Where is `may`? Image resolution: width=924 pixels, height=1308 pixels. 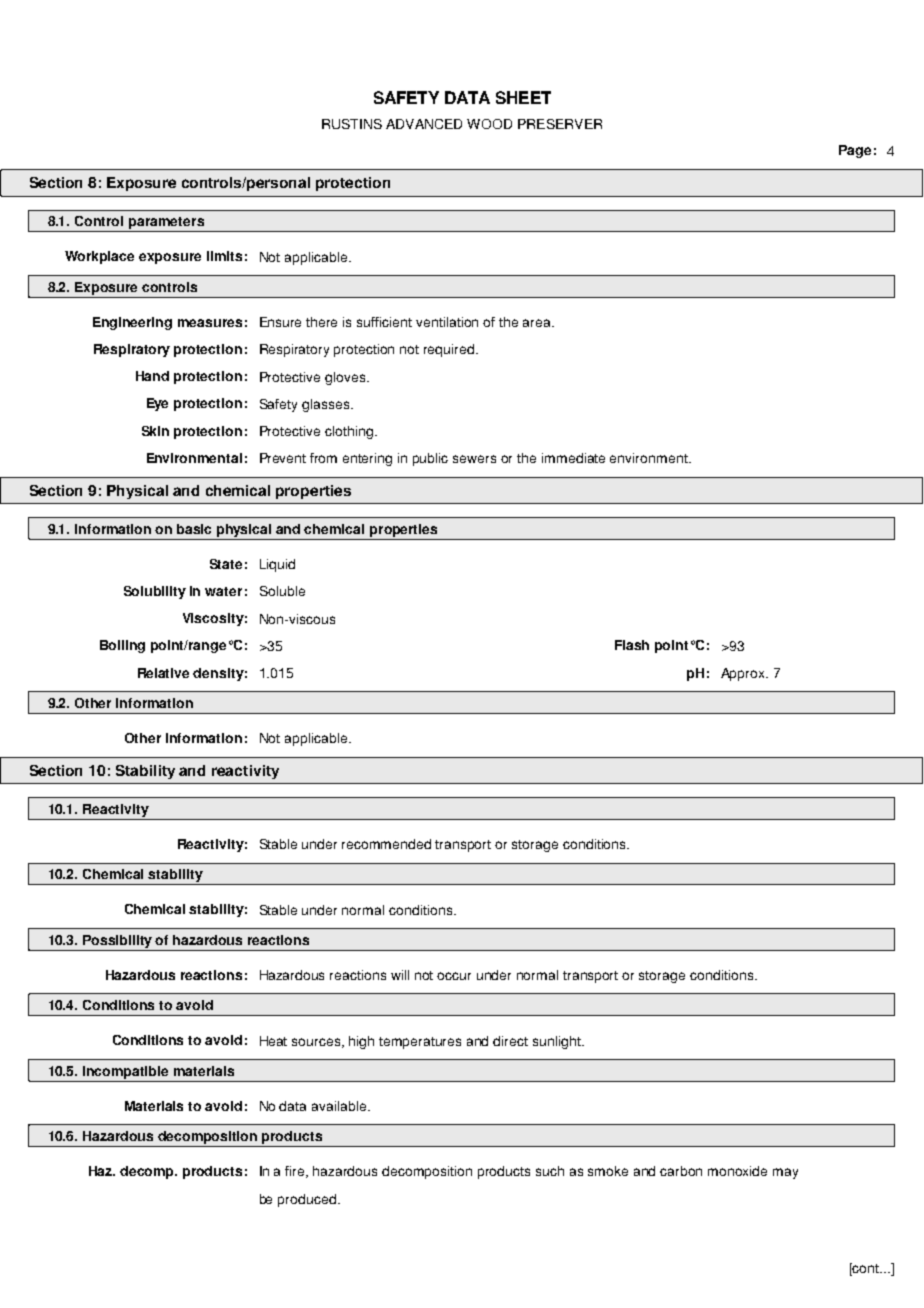
may is located at coordinates (785, 1173).
